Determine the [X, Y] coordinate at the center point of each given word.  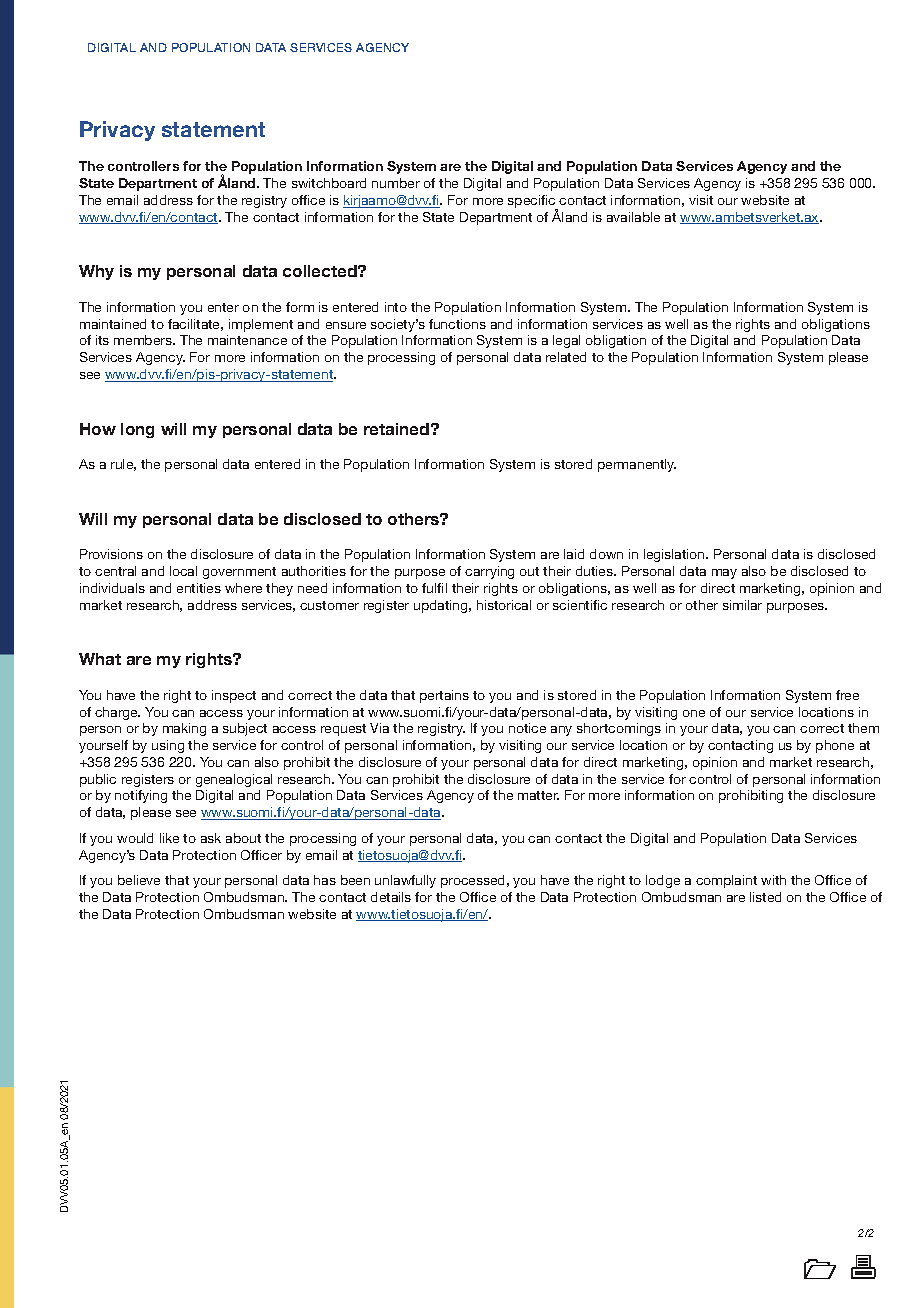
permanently [637, 465]
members [144, 340]
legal [566, 341]
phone [835, 746]
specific [533, 203]
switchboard [329, 183]
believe [139, 880]
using [168, 746]
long [137, 430]
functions [457, 324]
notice [527, 728]
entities [199, 588]
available [633, 217]
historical [504, 605]
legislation [675, 555]
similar [742, 605]
